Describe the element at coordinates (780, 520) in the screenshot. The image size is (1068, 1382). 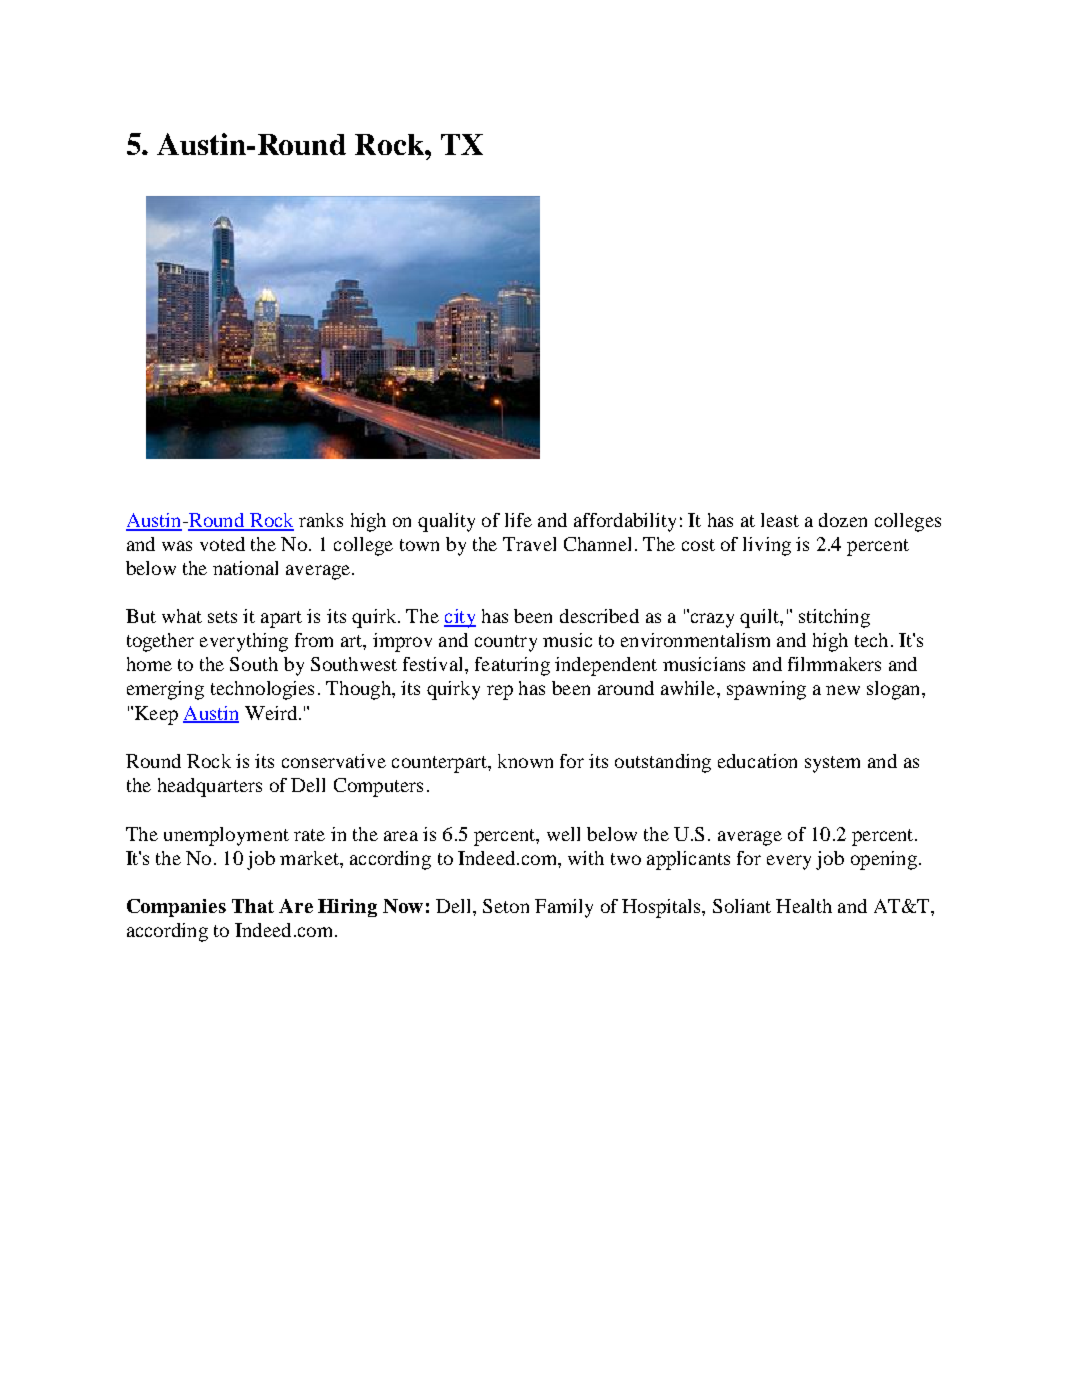
I see `least` at that location.
